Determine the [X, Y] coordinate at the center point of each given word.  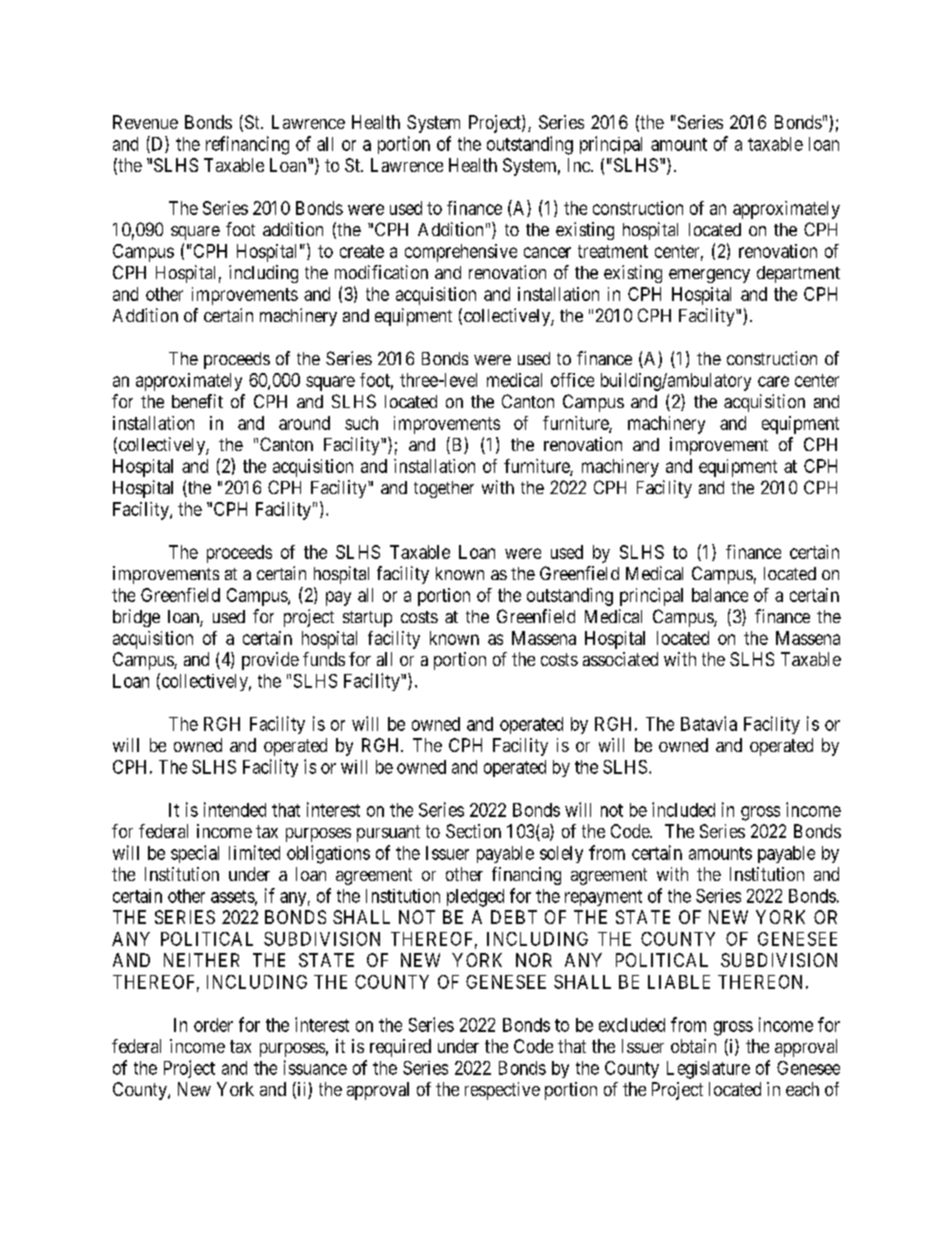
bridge [136, 618]
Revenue [145, 122]
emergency [709, 276]
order [213, 1025]
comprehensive [461, 253]
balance [720, 595]
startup [367, 619]
